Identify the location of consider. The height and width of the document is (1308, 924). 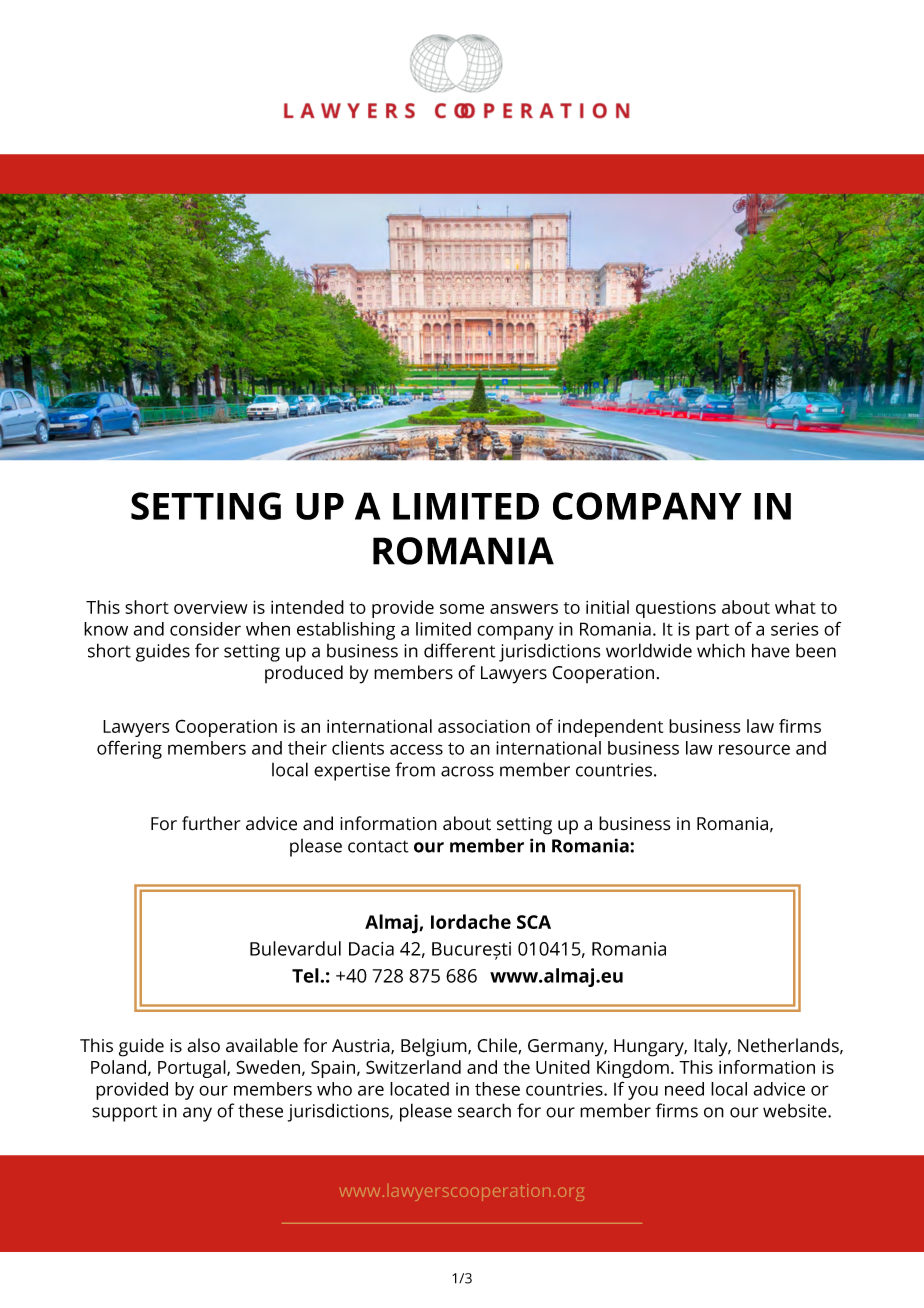
(205, 629).
